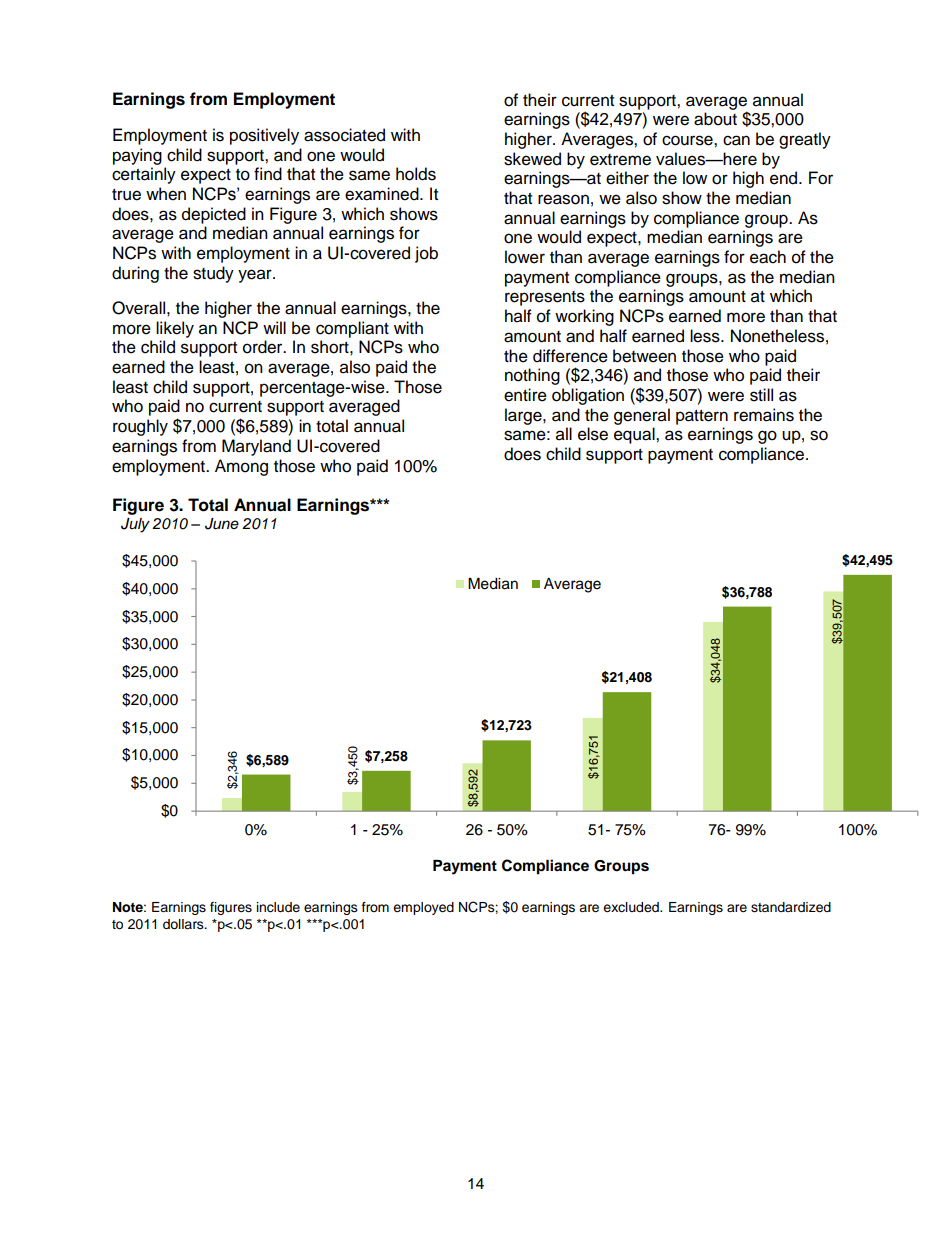 The image size is (952, 1233). I want to click on entire, so click(525, 395).
